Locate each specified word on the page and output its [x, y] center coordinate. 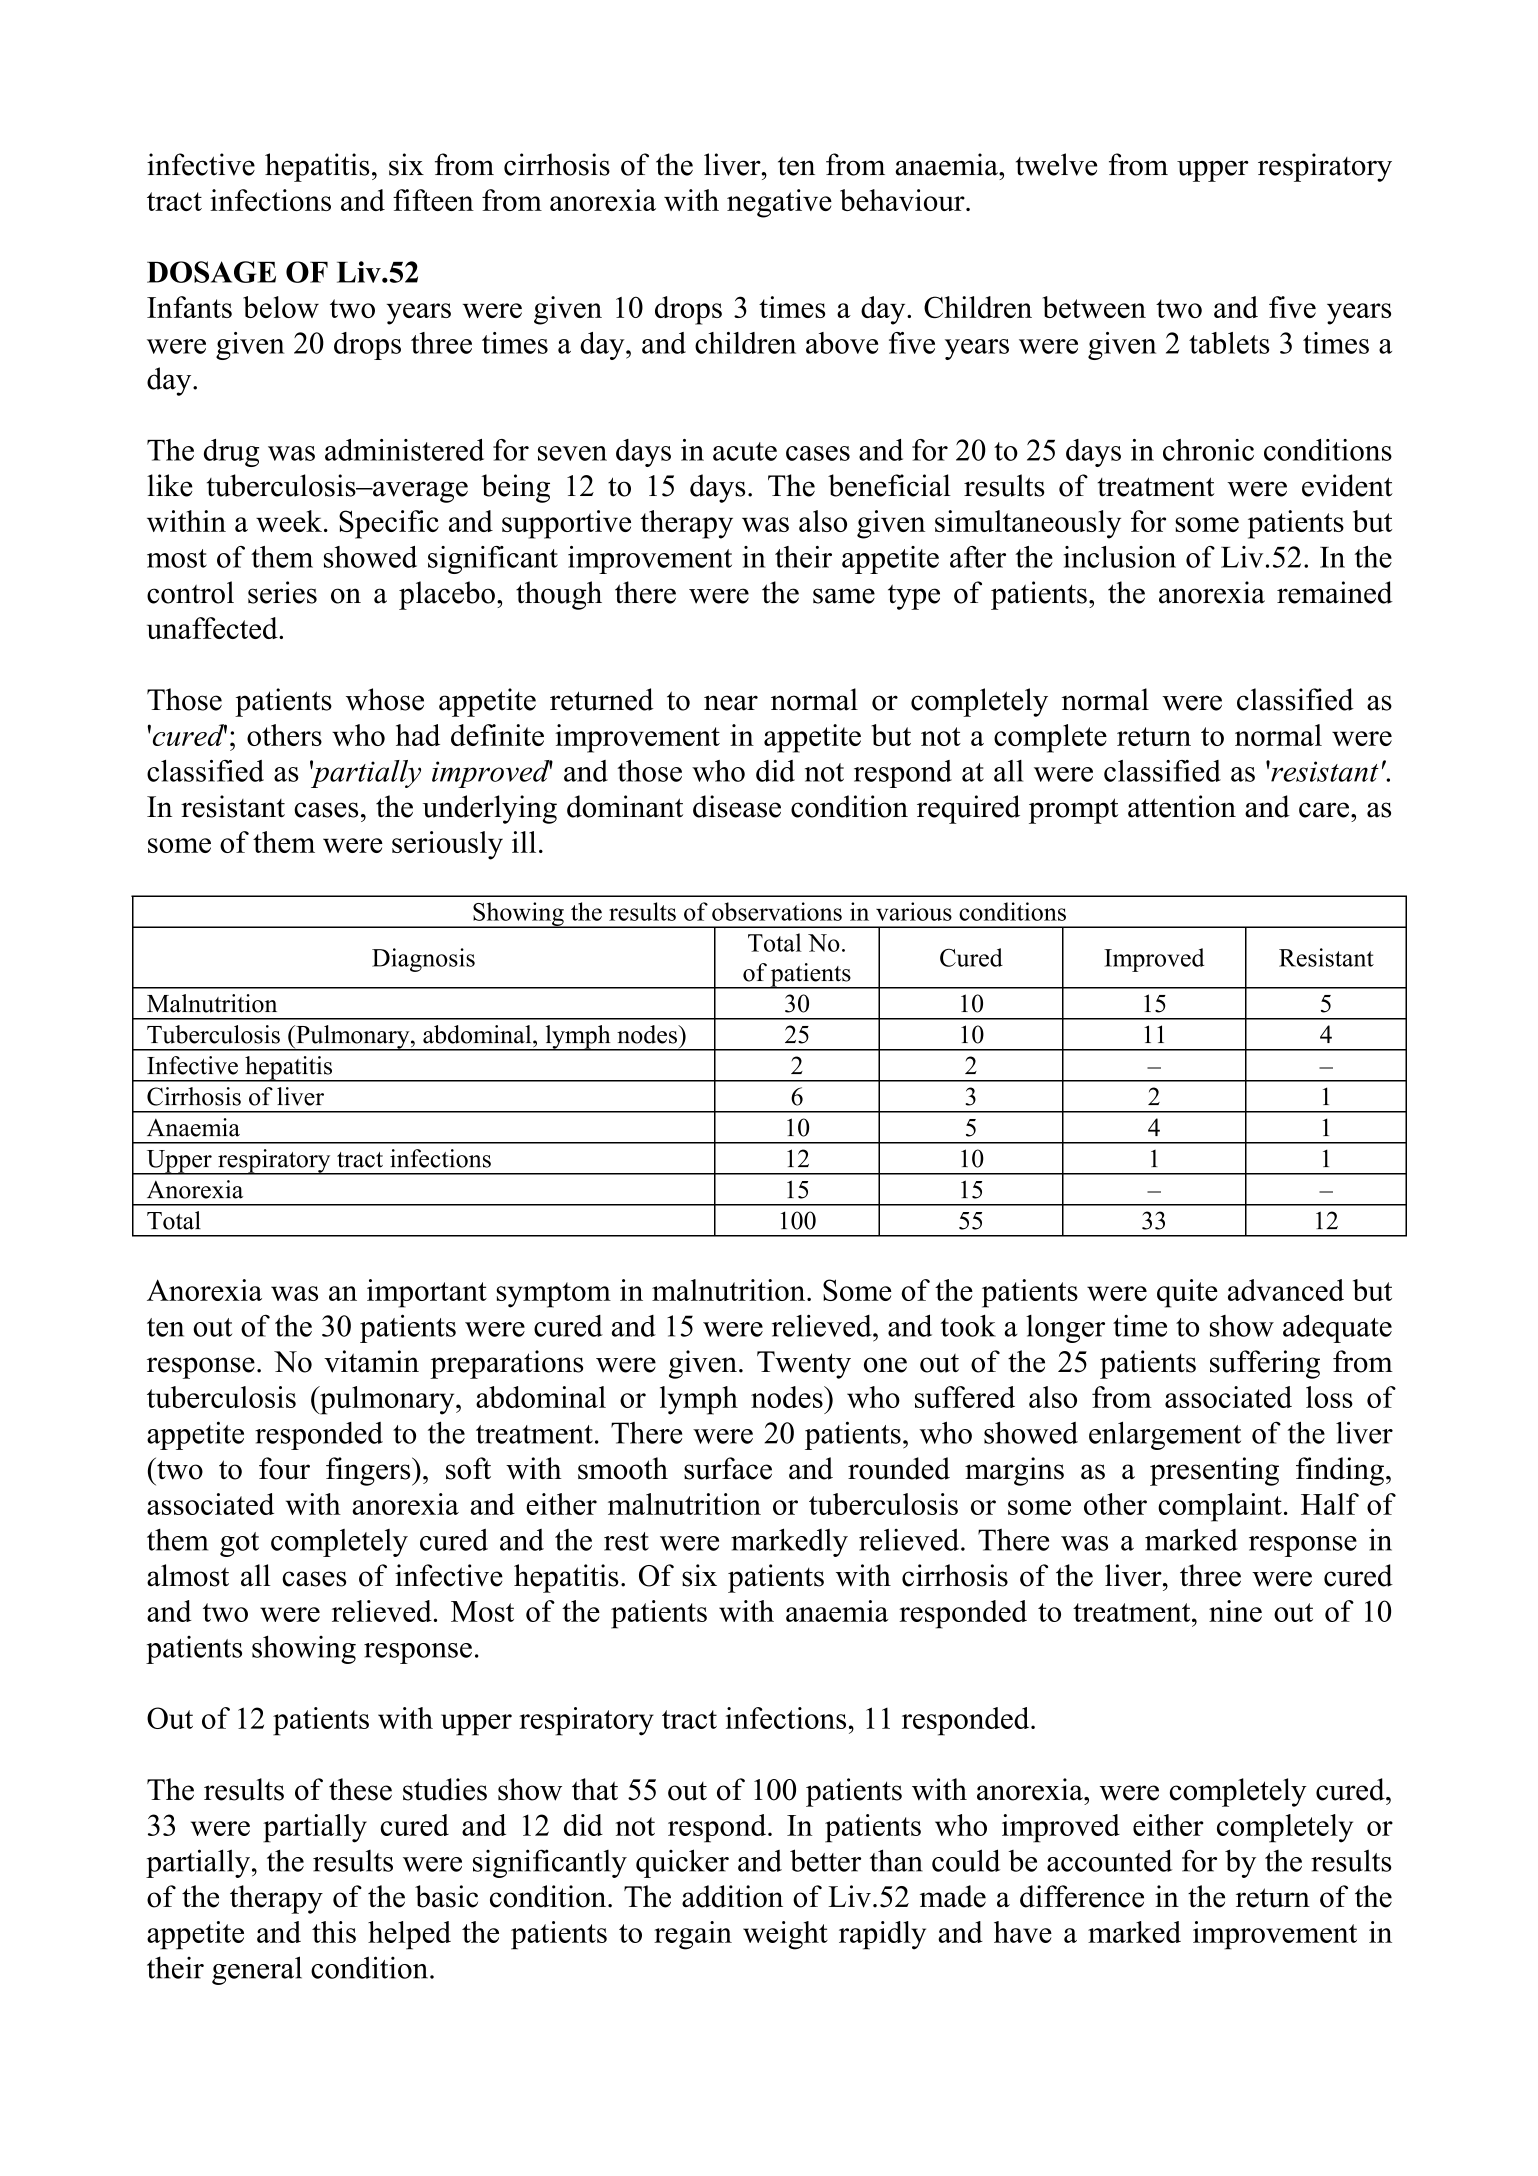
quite [1187, 1293]
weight [785, 1935]
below [281, 307]
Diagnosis [423, 960]
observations [777, 911]
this [334, 1932]
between [1094, 307]
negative [779, 203]
